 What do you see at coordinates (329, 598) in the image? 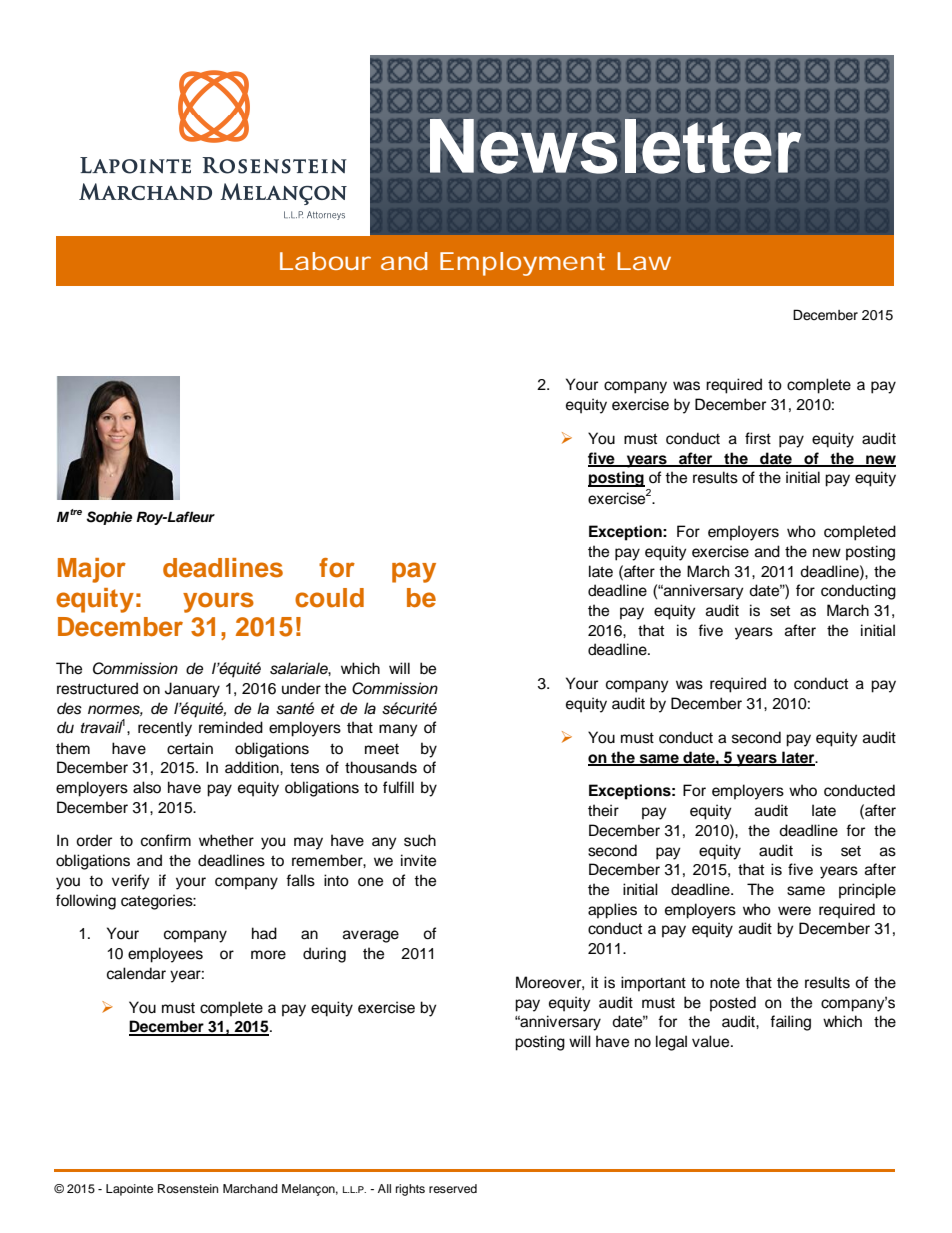
I see `could` at bounding box center [329, 598].
